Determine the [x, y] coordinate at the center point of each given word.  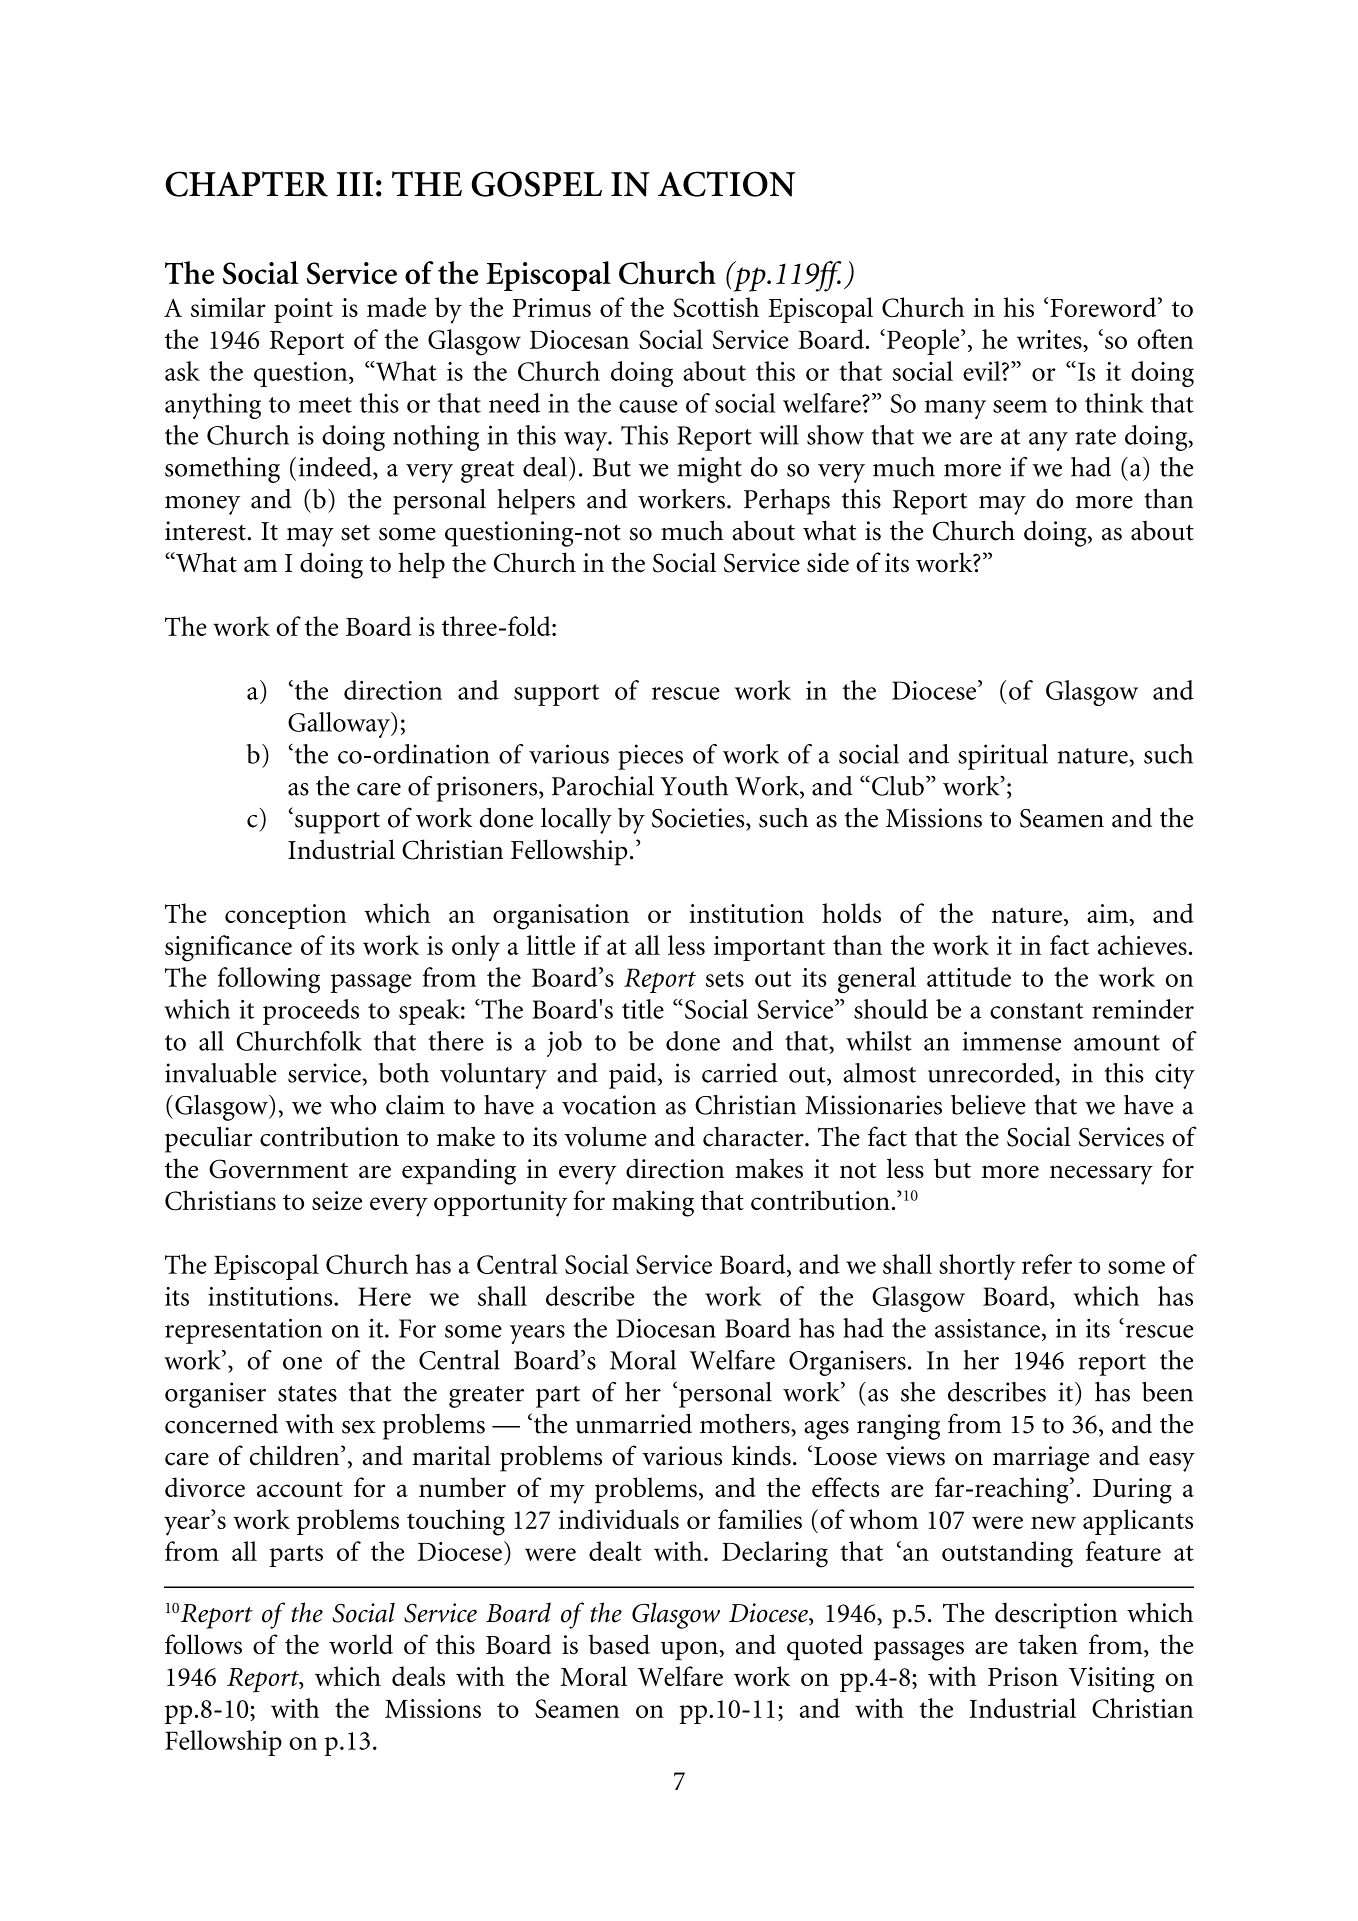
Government [278, 1169]
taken [1048, 1644]
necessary [1101, 1175]
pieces [650, 757]
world [361, 1644]
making [653, 1203]
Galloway [340, 725]
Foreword [1104, 307]
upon [689, 1650]
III [354, 184]
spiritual [1003, 757]
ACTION [726, 184]
